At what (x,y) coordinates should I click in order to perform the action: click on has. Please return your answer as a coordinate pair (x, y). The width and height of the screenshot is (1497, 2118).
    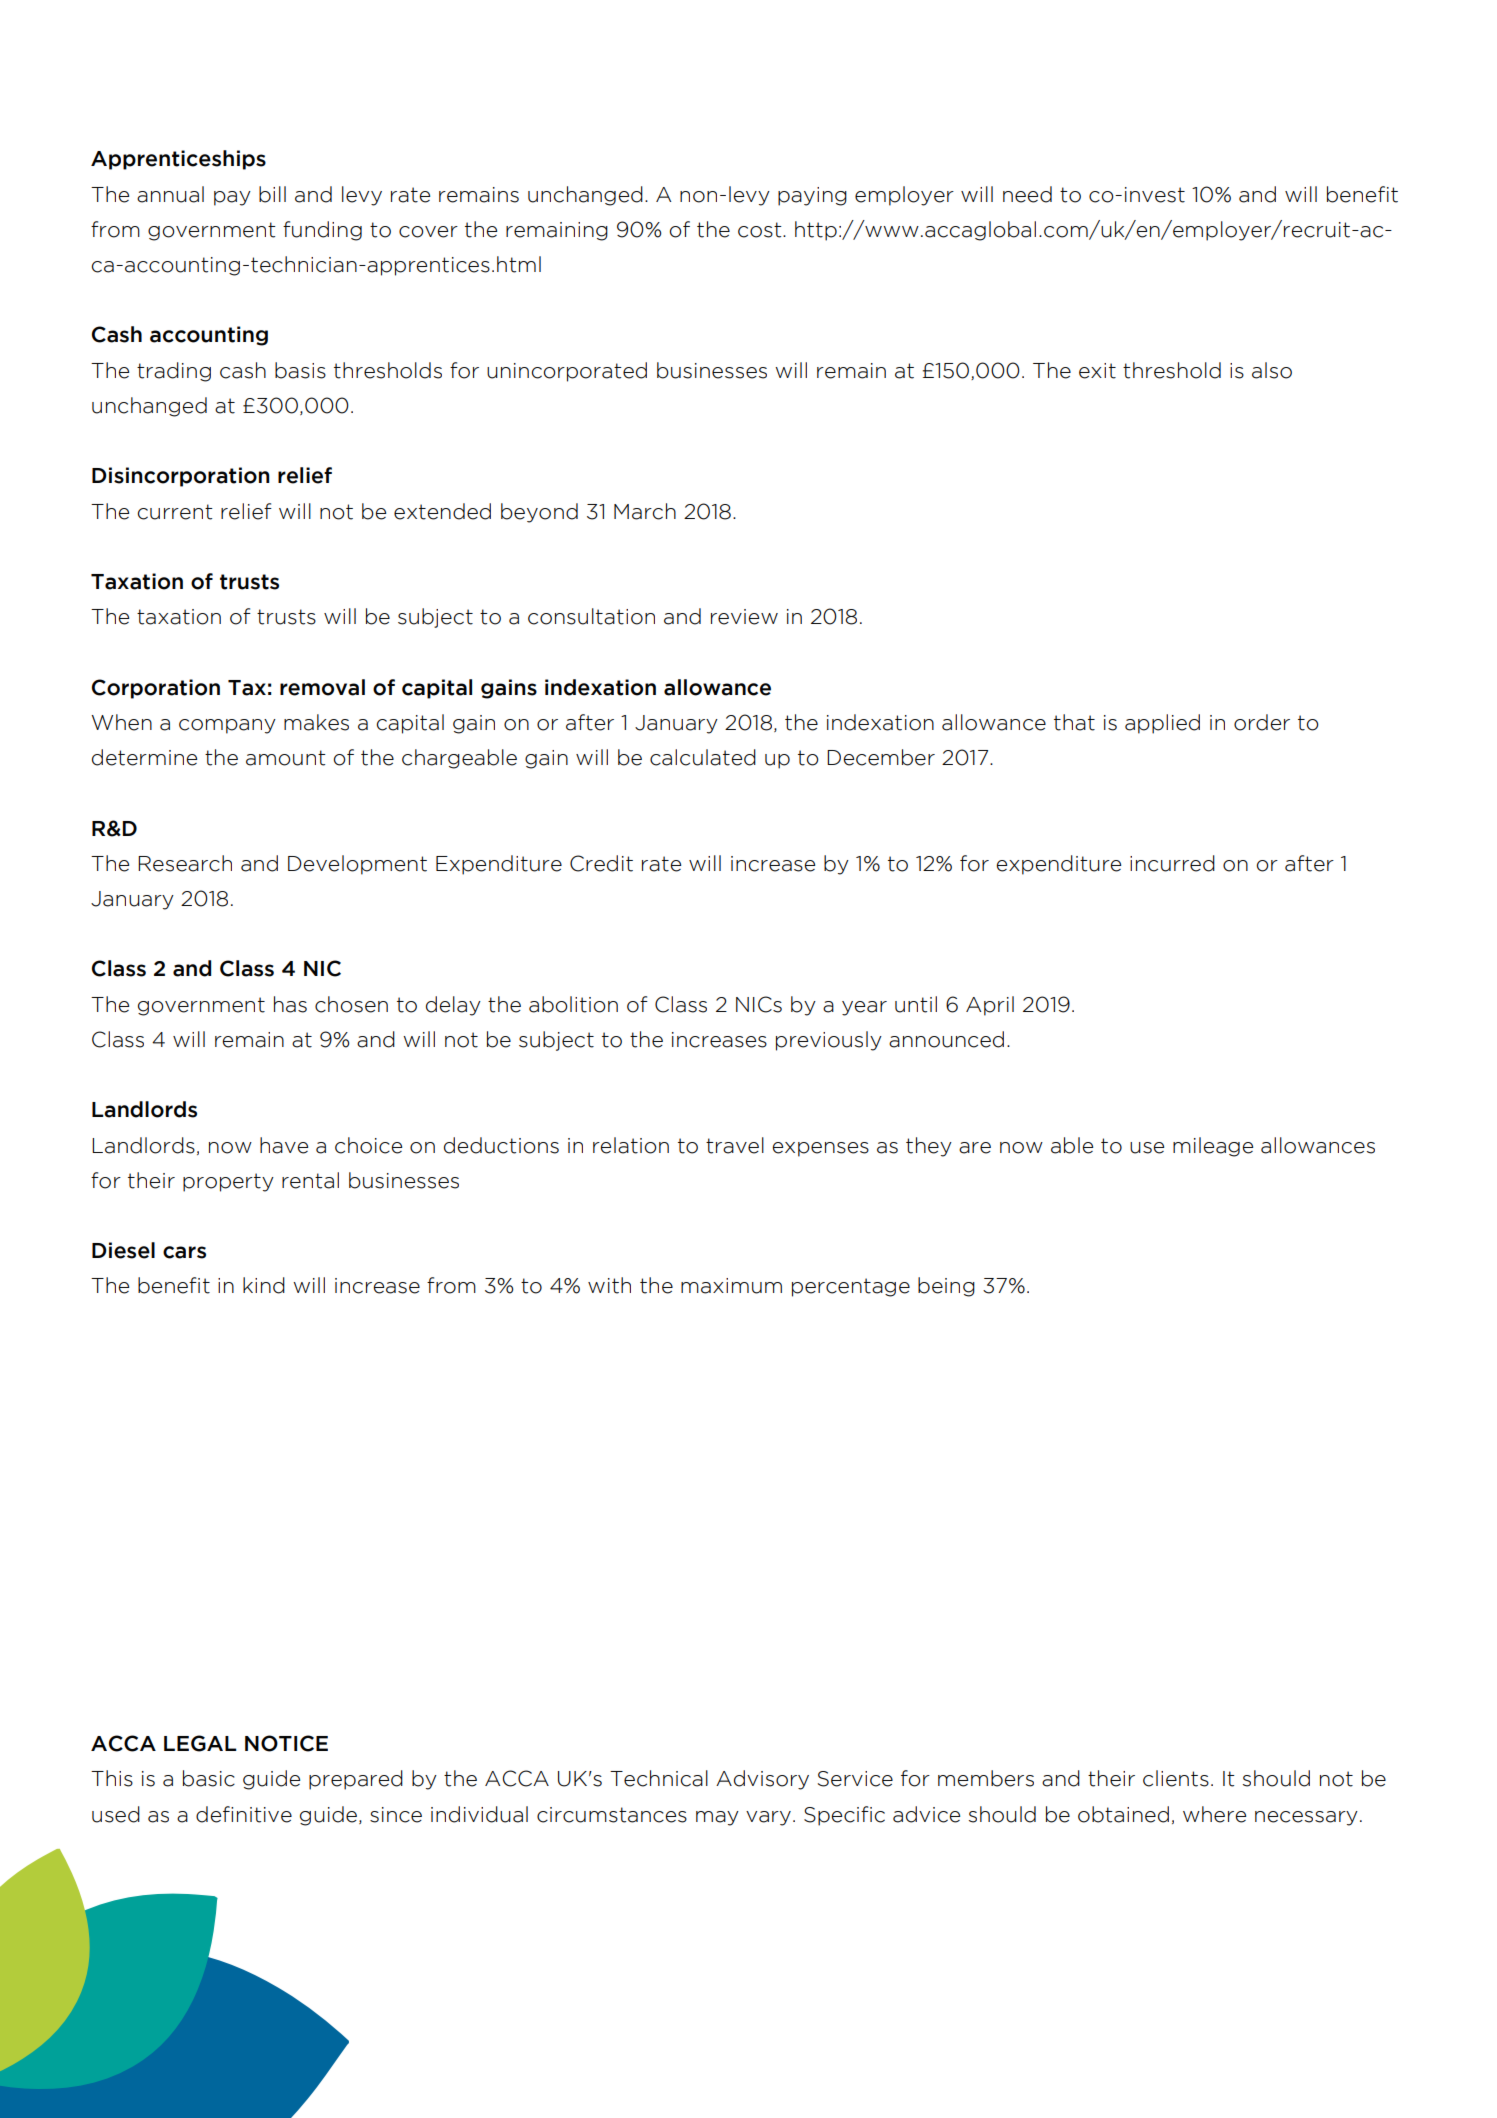
    Looking at the image, I should click on (290, 1004).
